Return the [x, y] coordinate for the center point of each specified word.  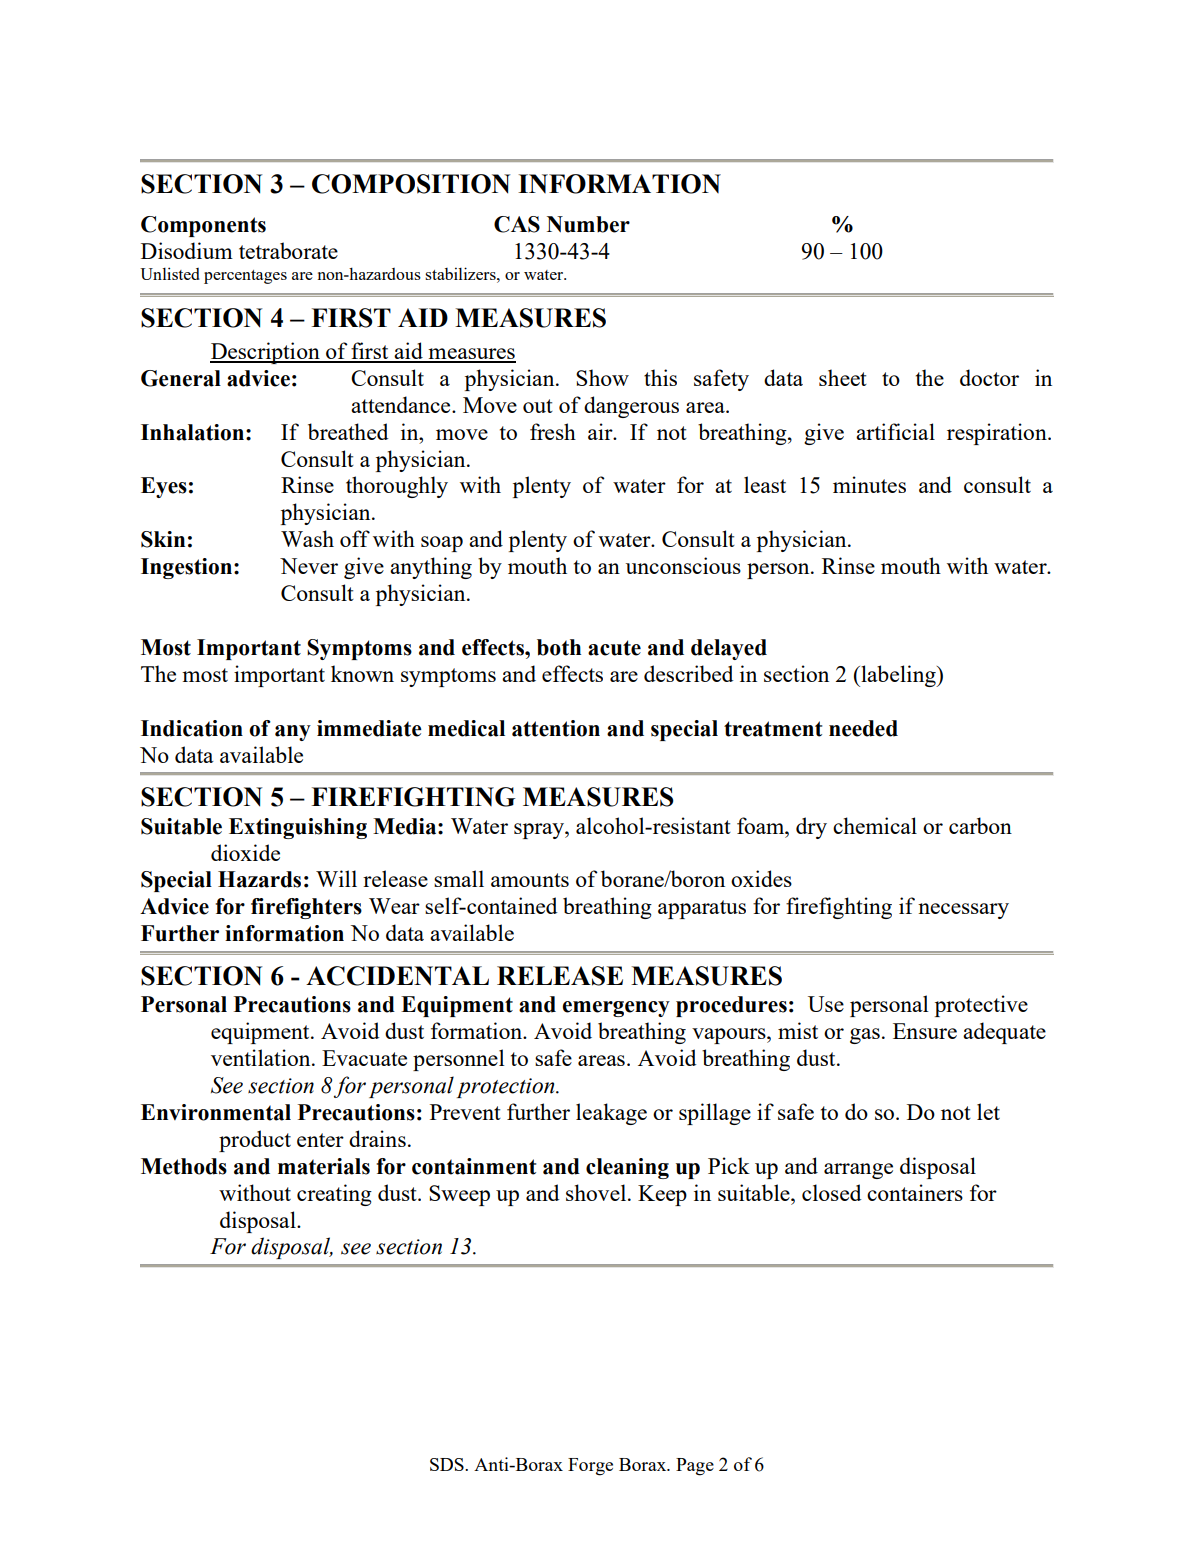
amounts [530, 880]
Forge [590, 1467]
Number [588, 224]
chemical [875, 825]
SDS [448, 1464]
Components [203, 226]
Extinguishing [298, 828]
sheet [843, 377]
